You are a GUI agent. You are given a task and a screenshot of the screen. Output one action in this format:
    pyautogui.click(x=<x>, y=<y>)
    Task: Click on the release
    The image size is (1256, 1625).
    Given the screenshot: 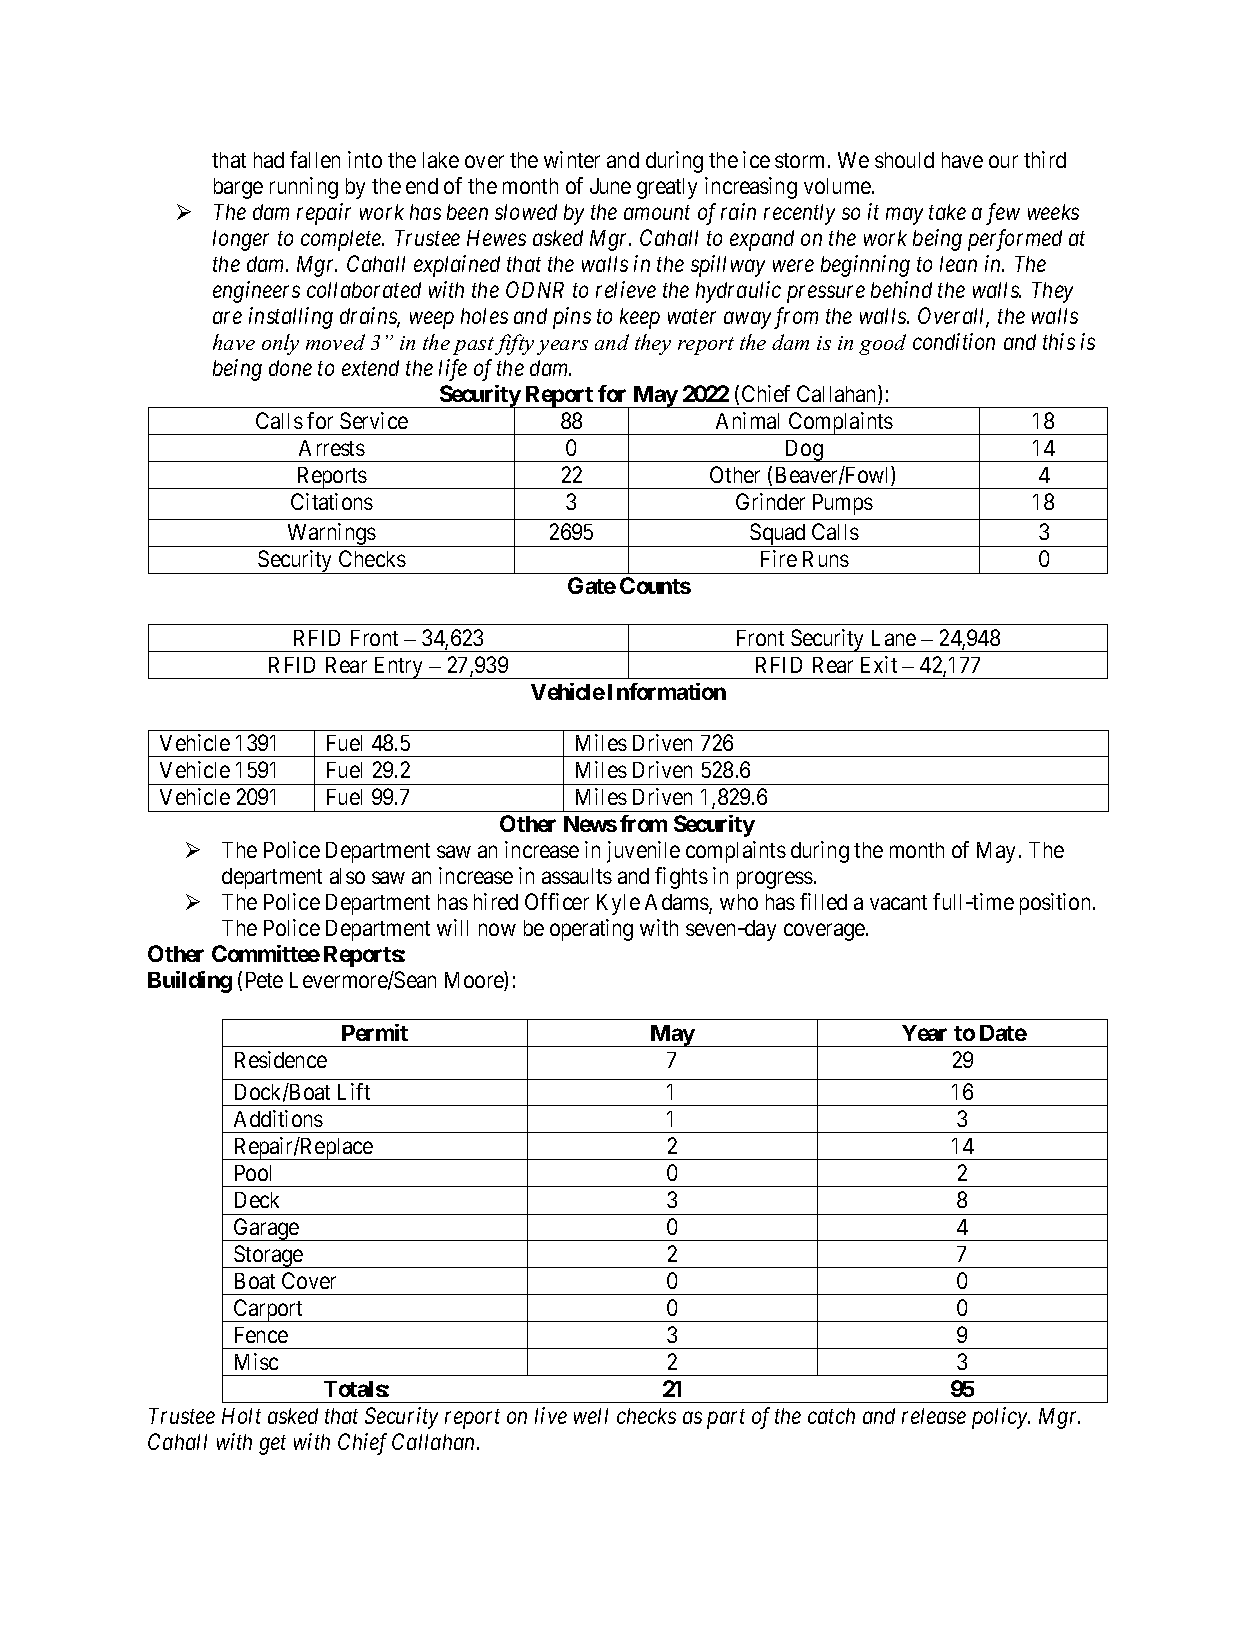 What is the action you would take?
    pyautogui.click(x=934, y=1416)
